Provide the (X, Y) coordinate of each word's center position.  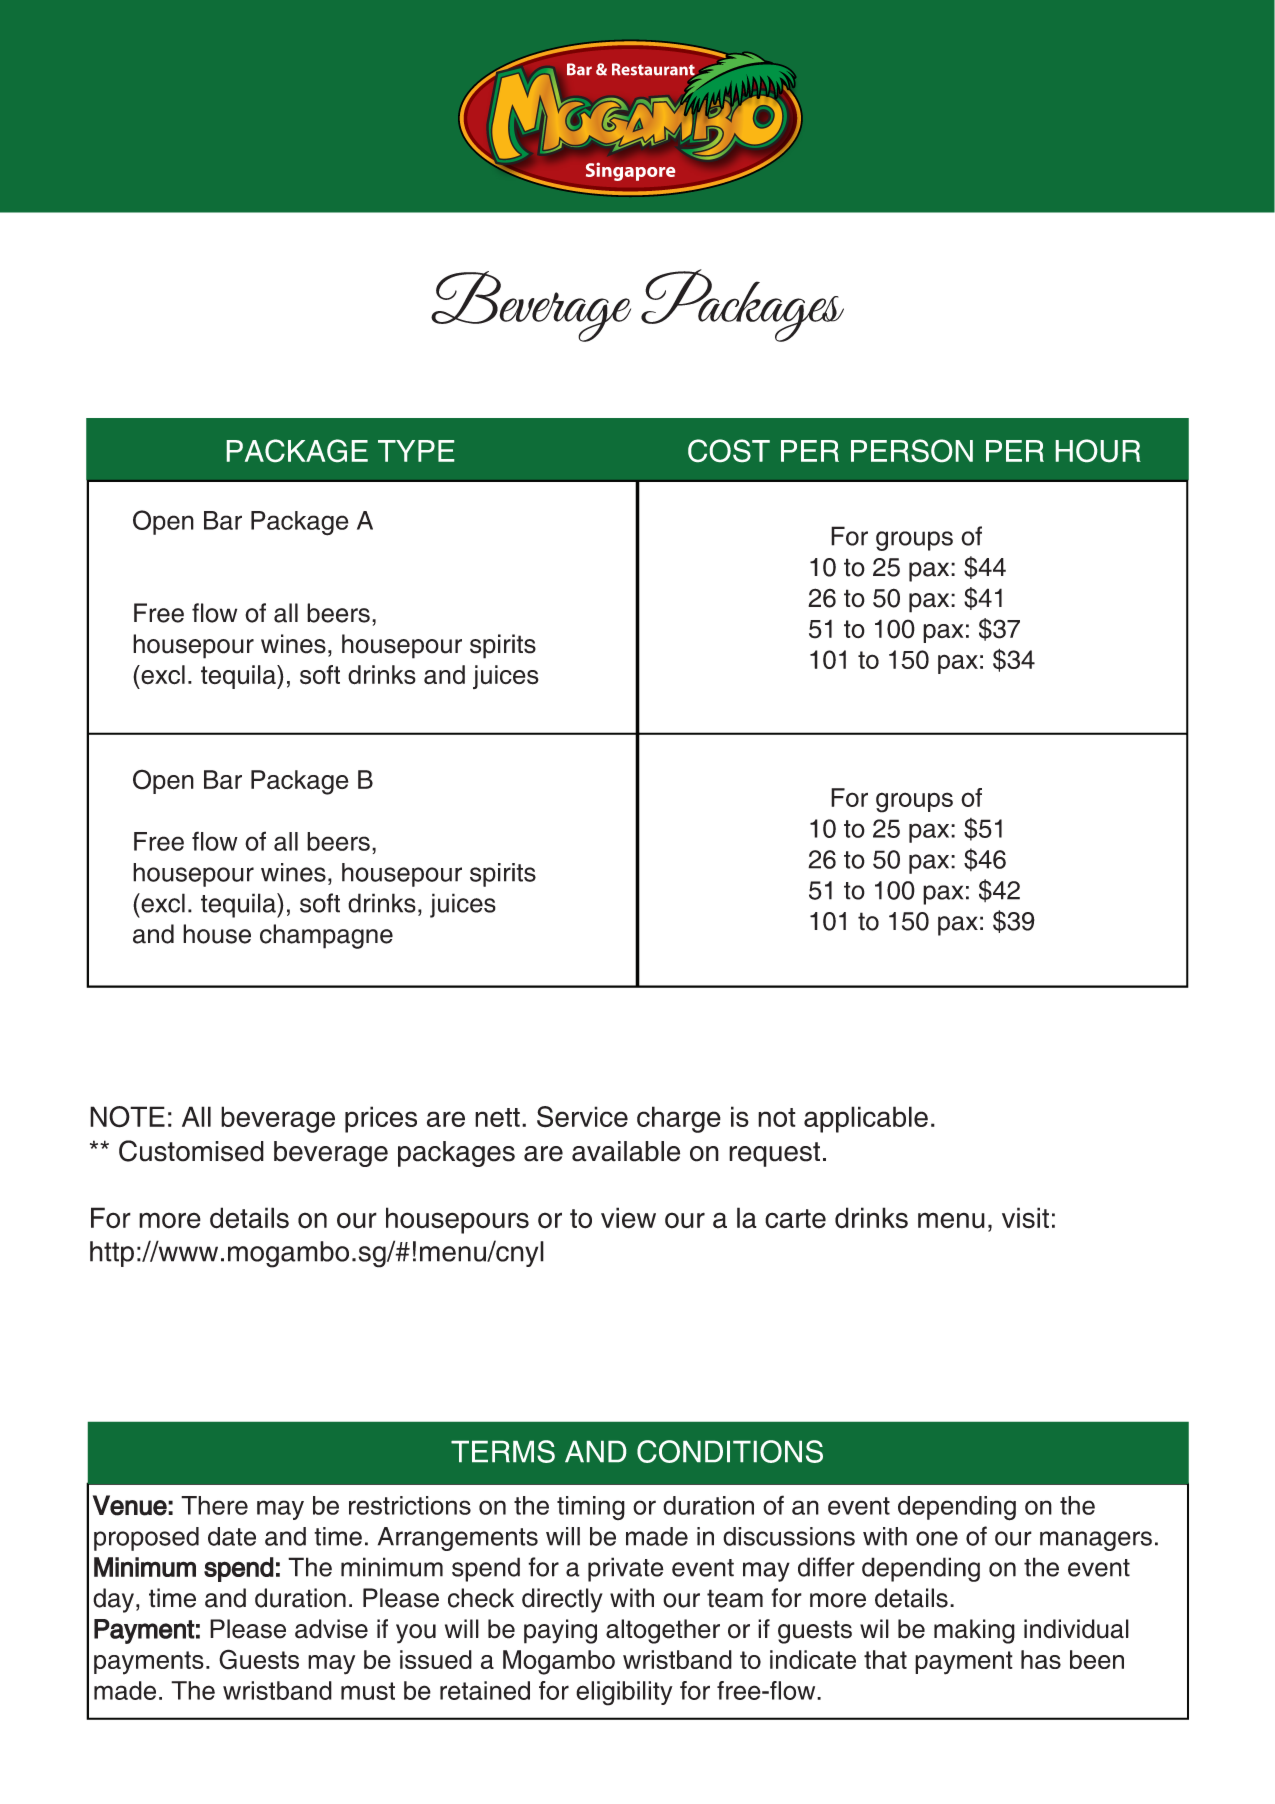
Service (582, 1117)
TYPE (416, 451)
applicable (866, 1119)
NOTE (127, 1117)
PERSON (912, 451)
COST (729, 451)
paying (560, 1631)
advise (331, 1629)
